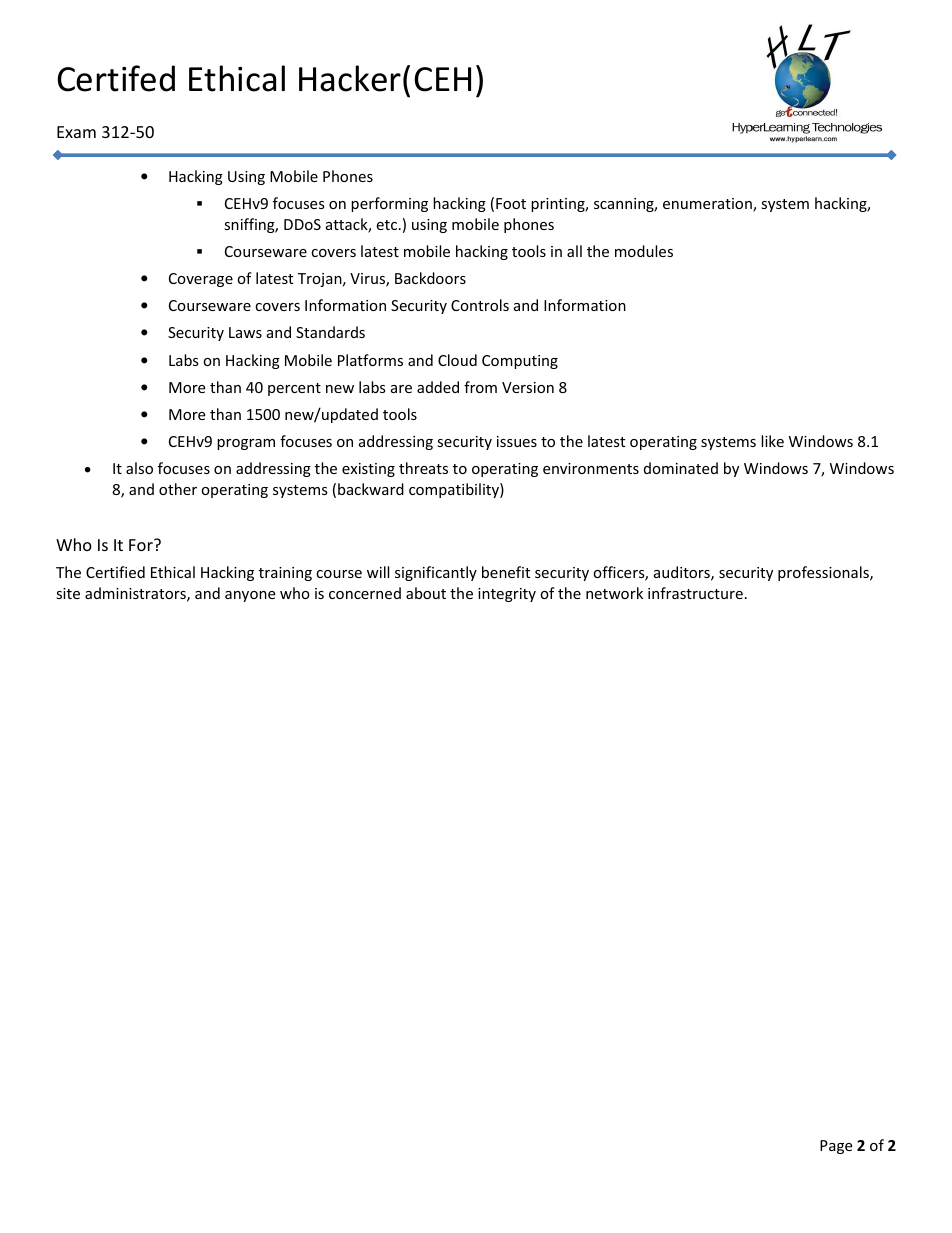  Describe the element at coordinates (76, 132) in the screenshot. I see `Exam` at that location.
